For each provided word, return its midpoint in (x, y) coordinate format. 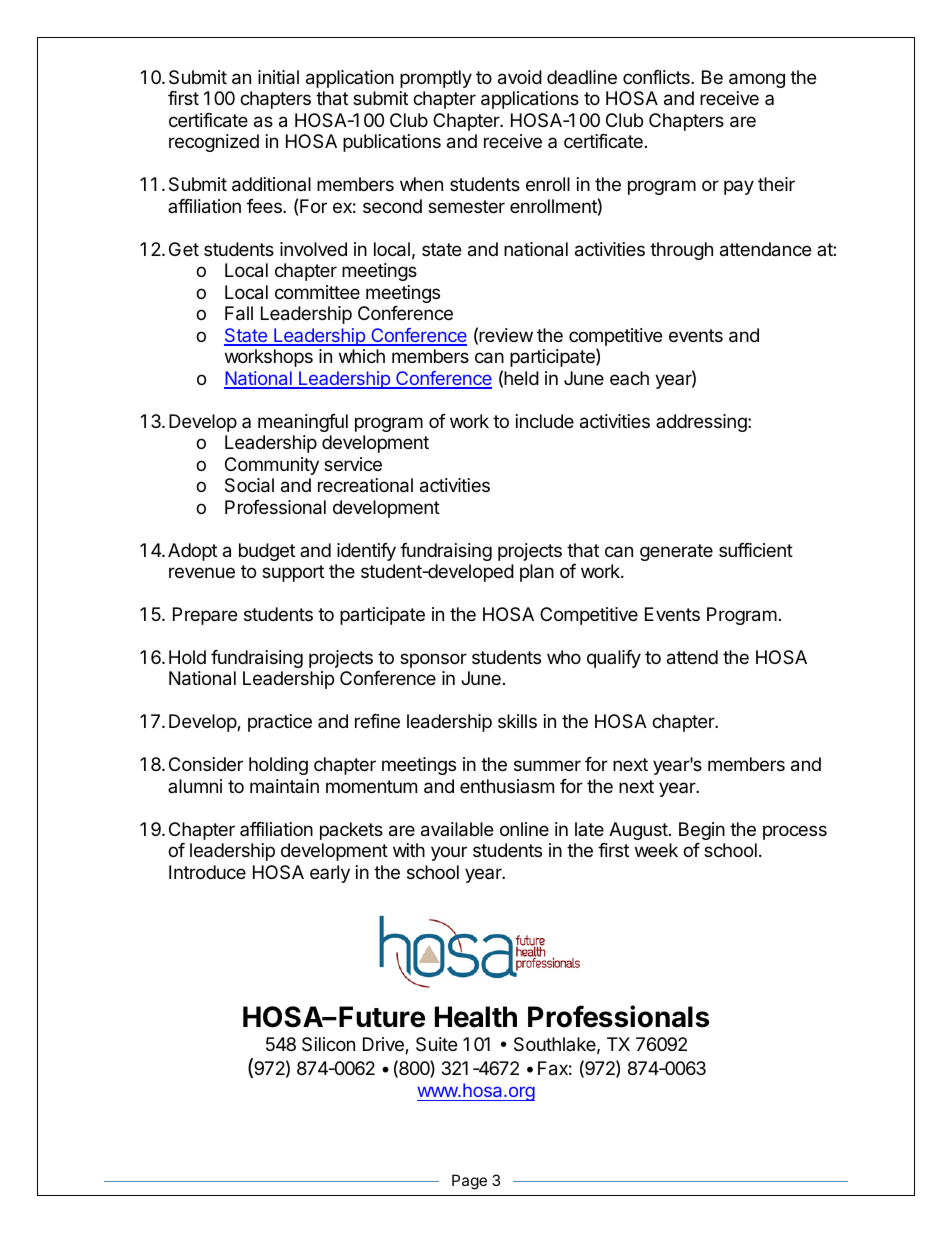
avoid (520, 77)
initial (278, 77)
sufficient (756, 550)
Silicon (328, 1044)
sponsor (433, 660)
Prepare (205, 616)
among (757, 80)
